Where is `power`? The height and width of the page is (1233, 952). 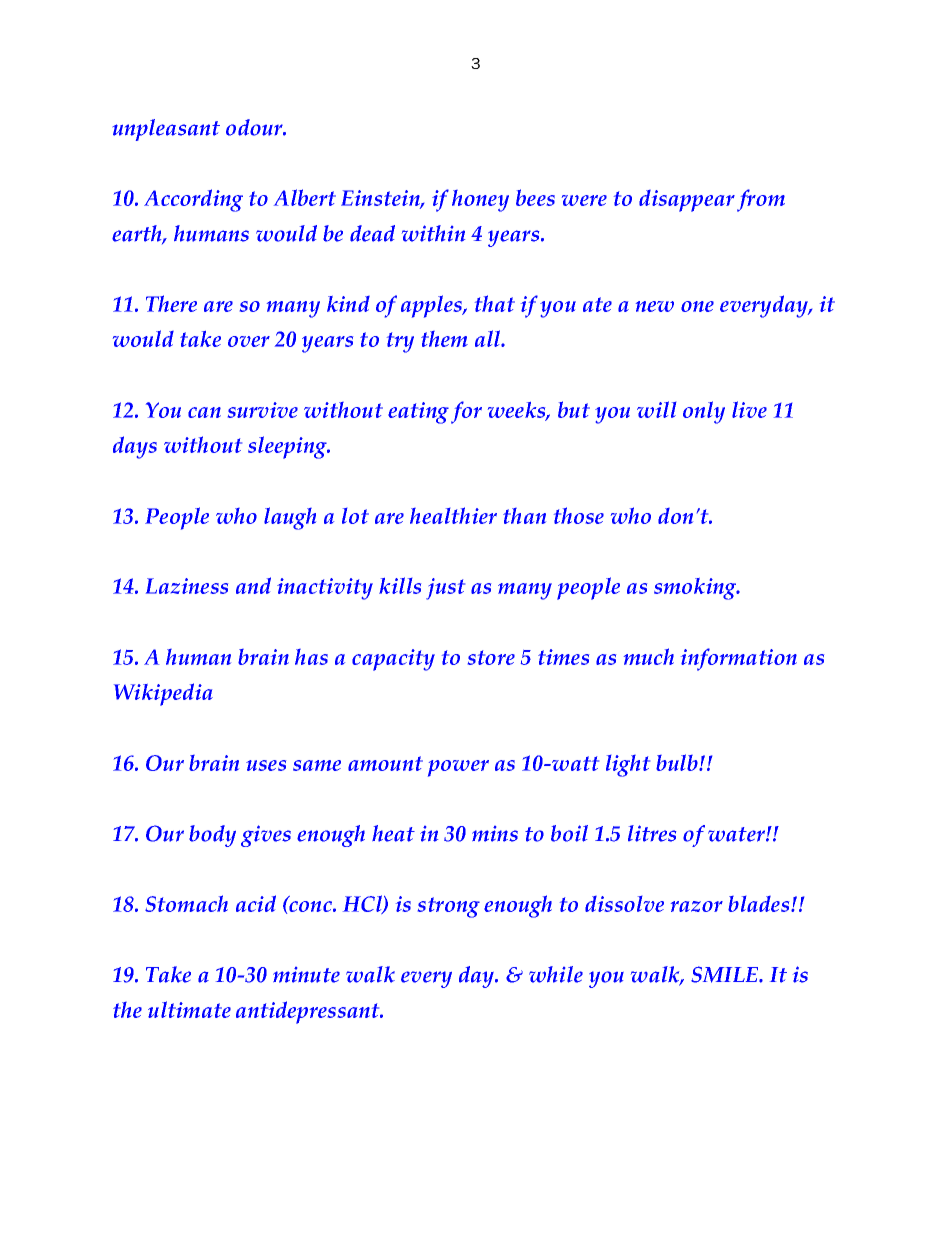 power is located at coordinates (458, 768).
